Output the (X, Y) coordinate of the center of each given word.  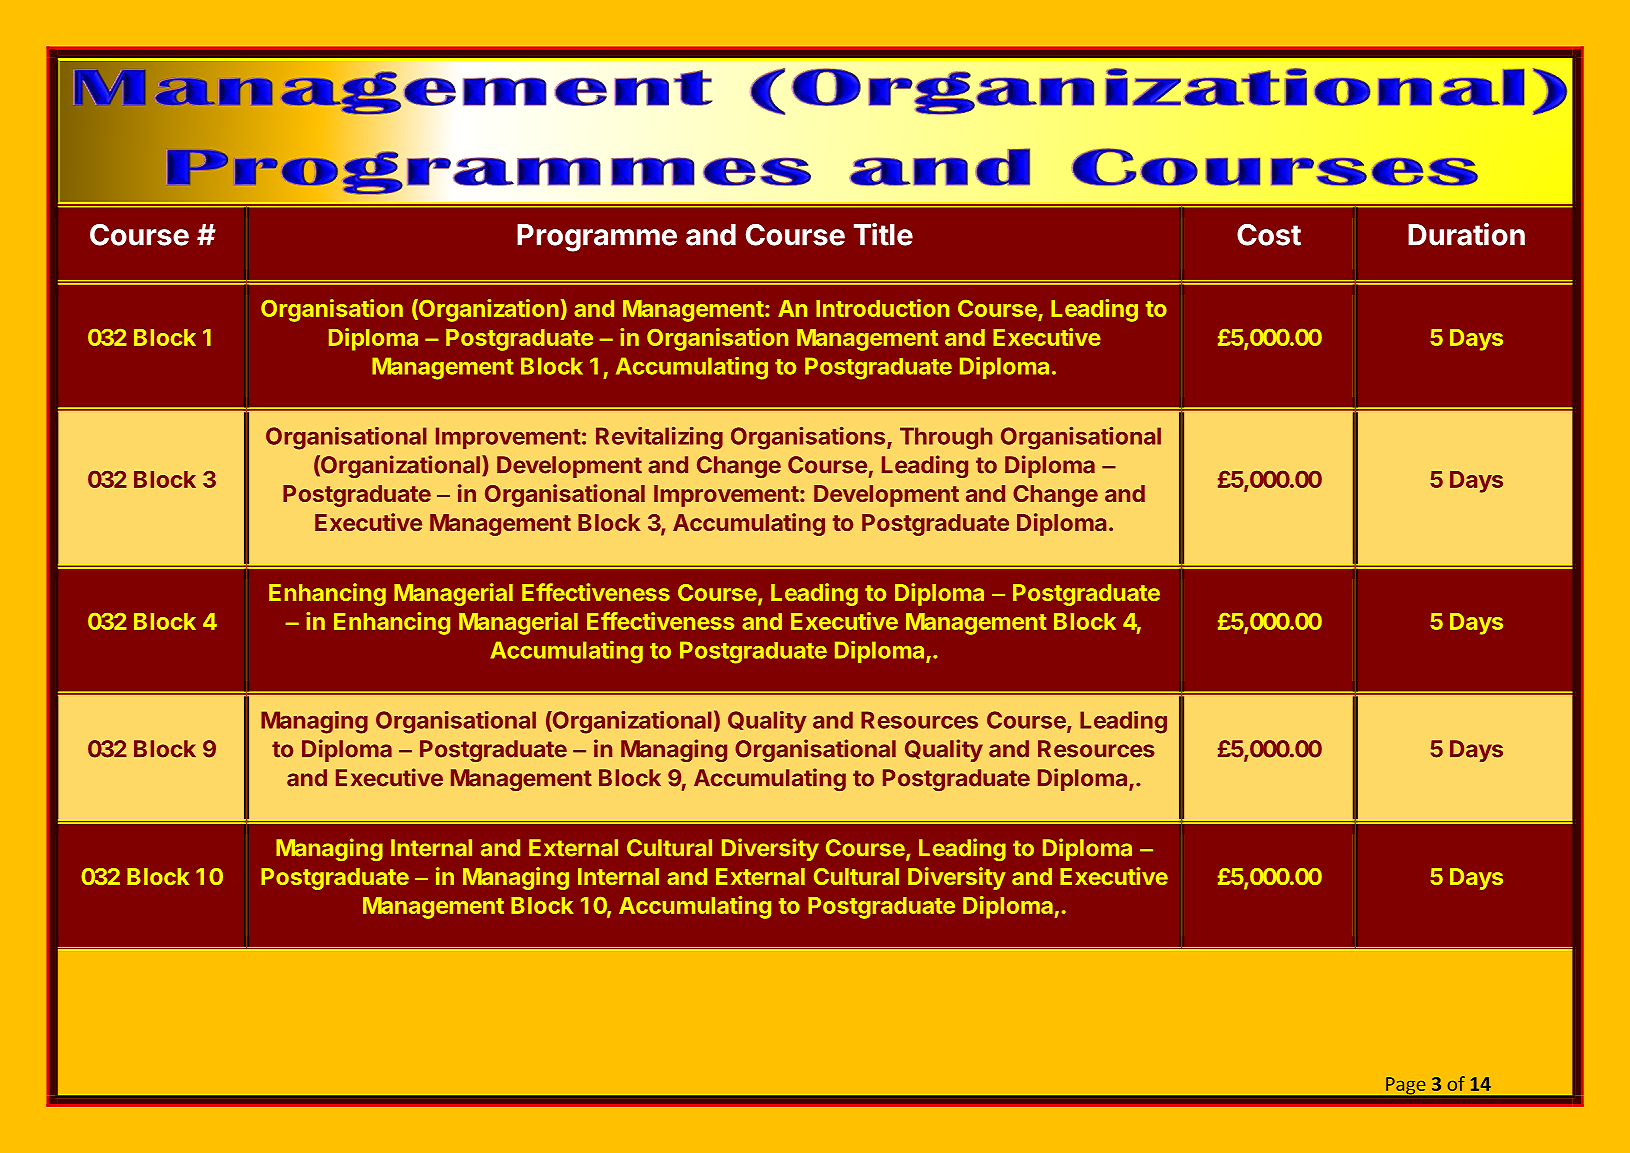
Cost (1269, 235)
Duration (1466, 234)
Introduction (882, 308)
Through (946, 438)
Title (883, 234)
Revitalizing (659, 438)
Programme (597, 238)
